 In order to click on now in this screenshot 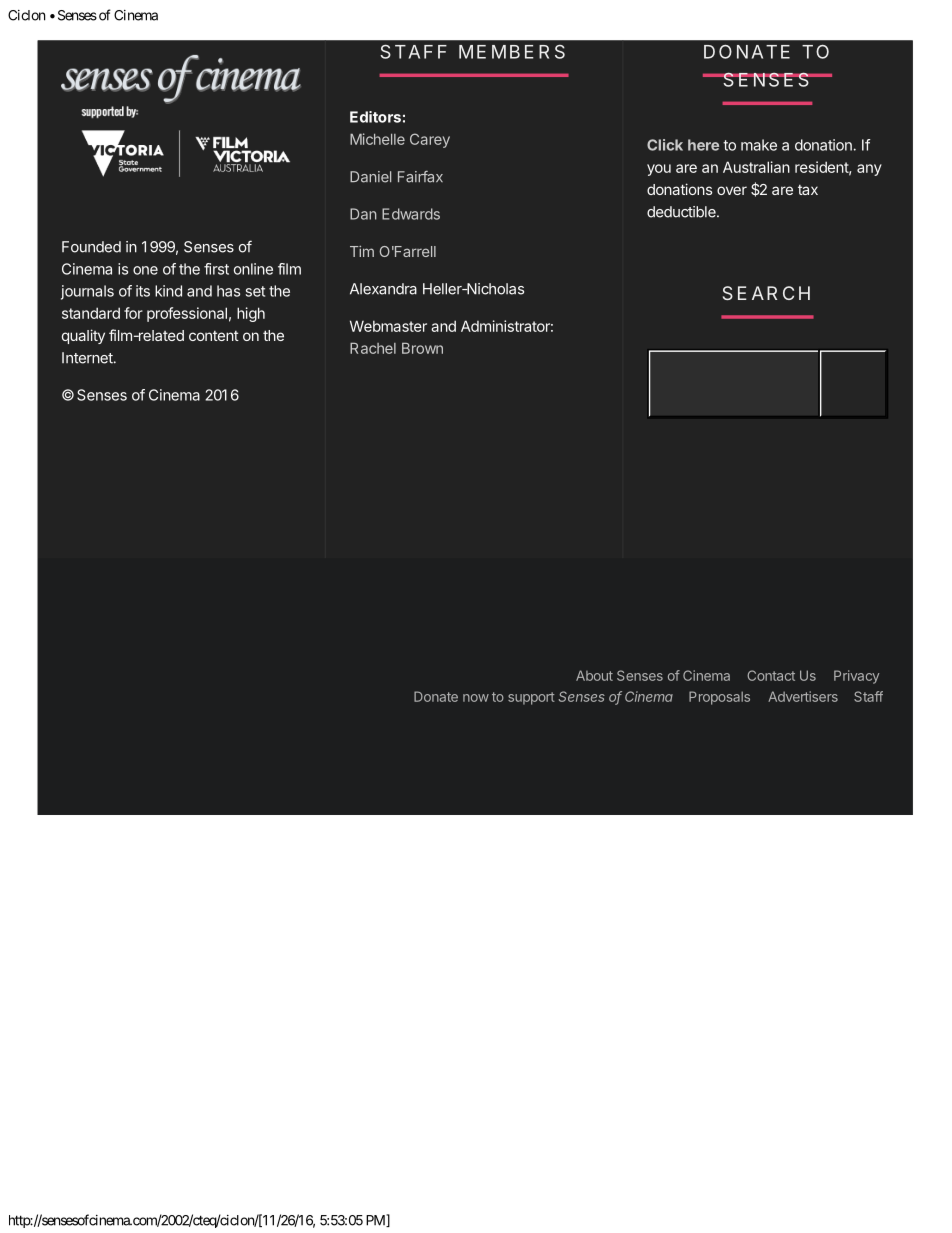, I will do `click(476, 698)`.
